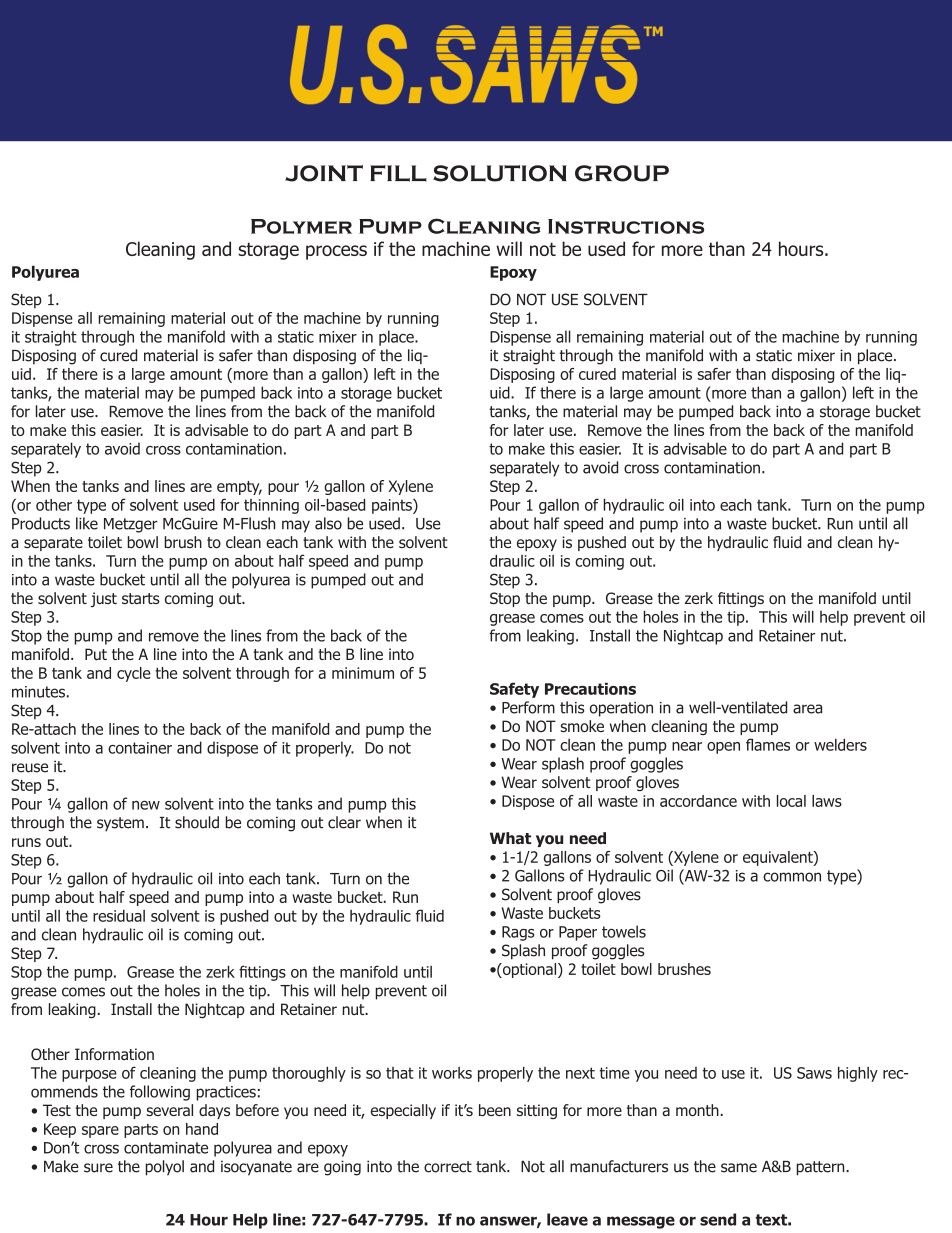 The image size is (952, 1233). I want to click on What, so click(510, 838).
